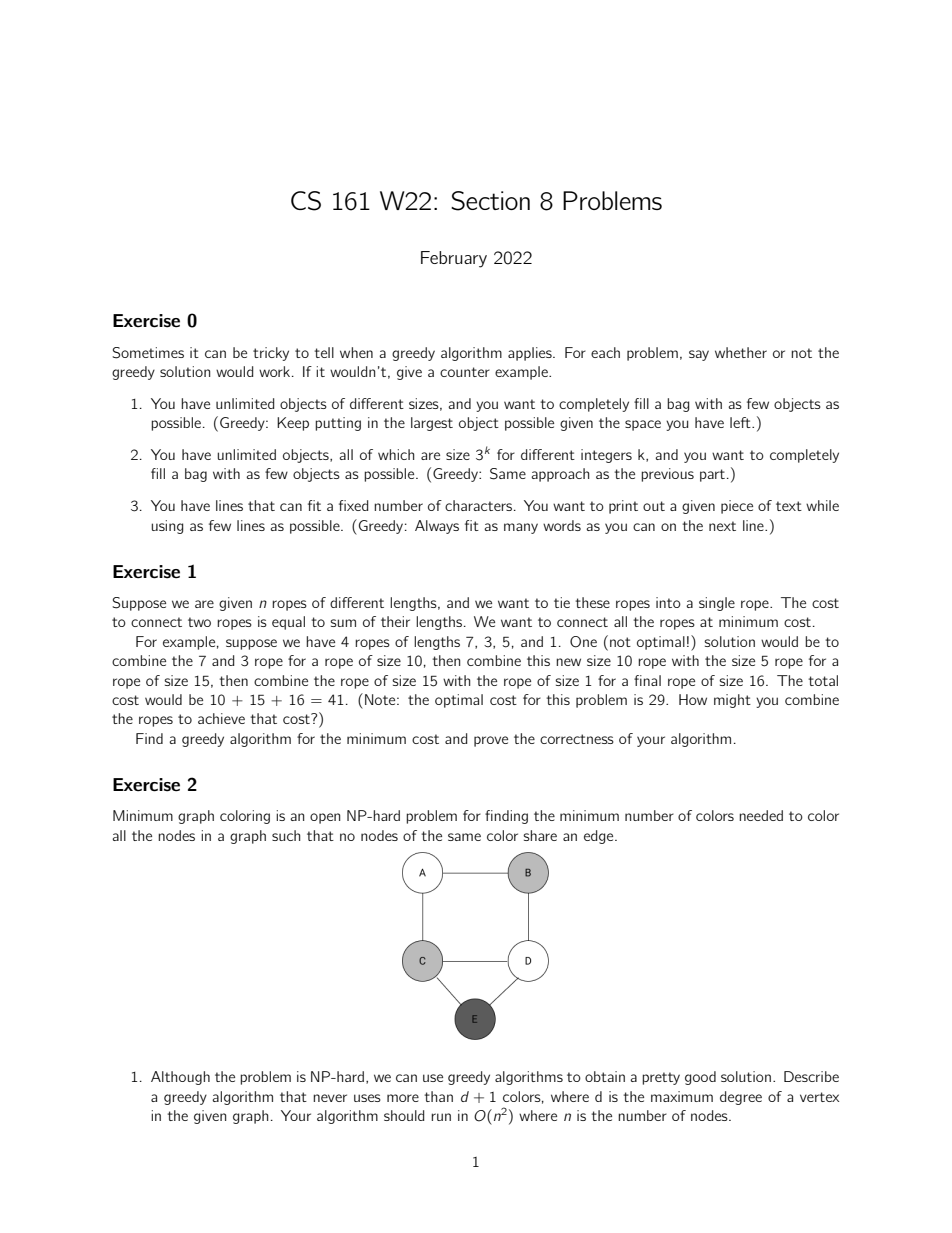  Describe the element at coordinates (761, 815) in the screenshot. I see `needed` at that location.
